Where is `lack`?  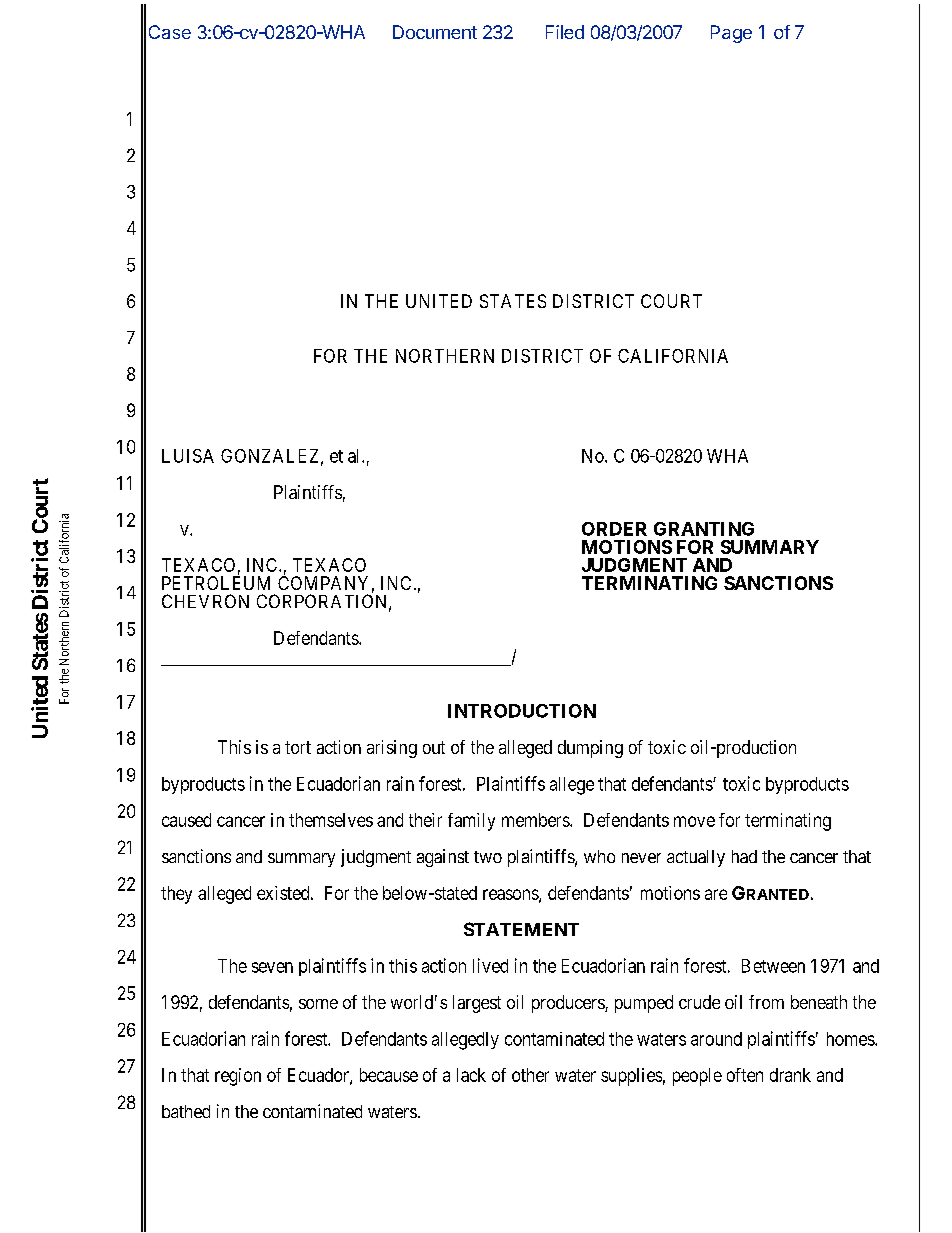
lack is located at coordinates (471, 1075).
